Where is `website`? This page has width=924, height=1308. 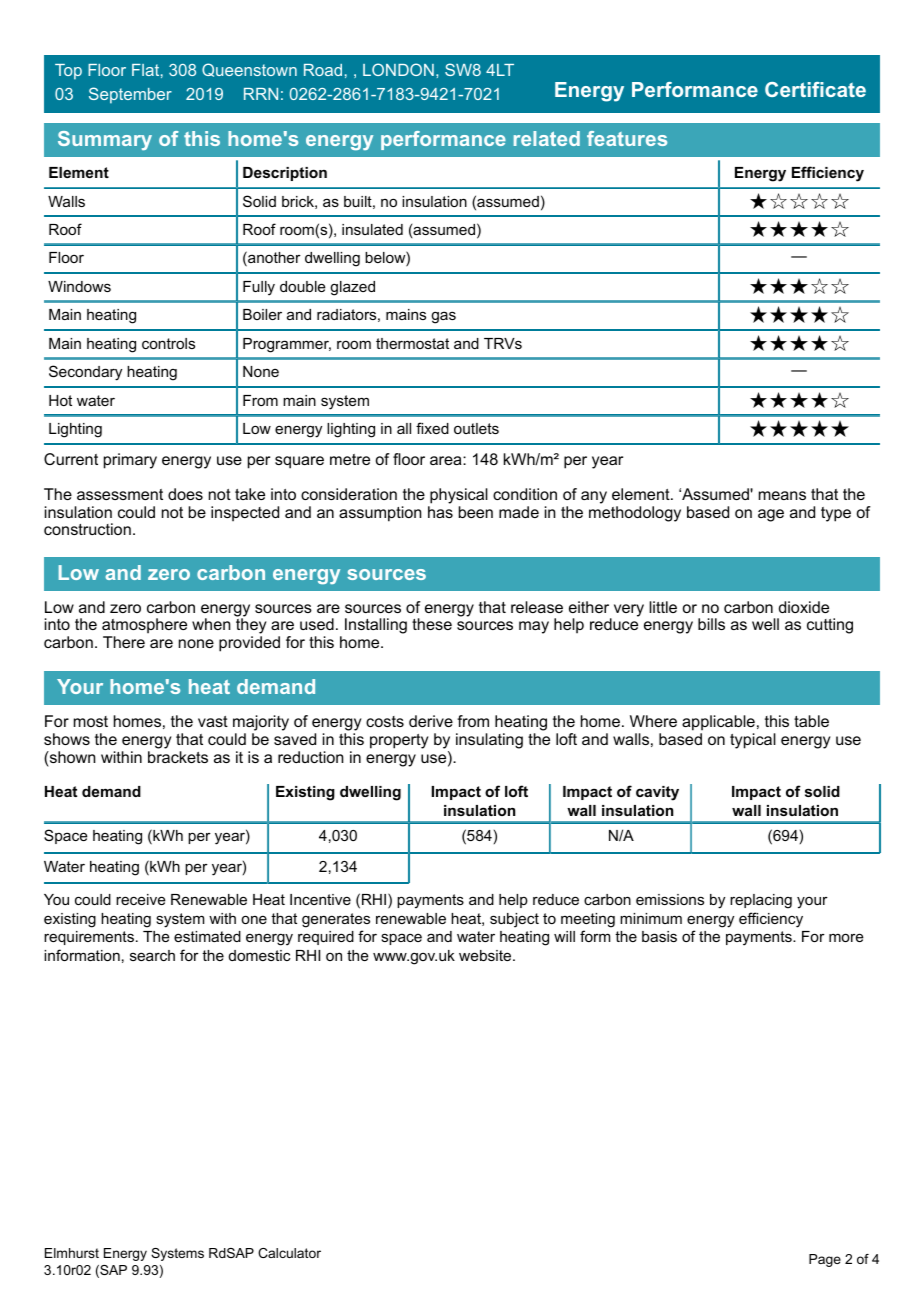
website is located at coordinates (486, 955).
